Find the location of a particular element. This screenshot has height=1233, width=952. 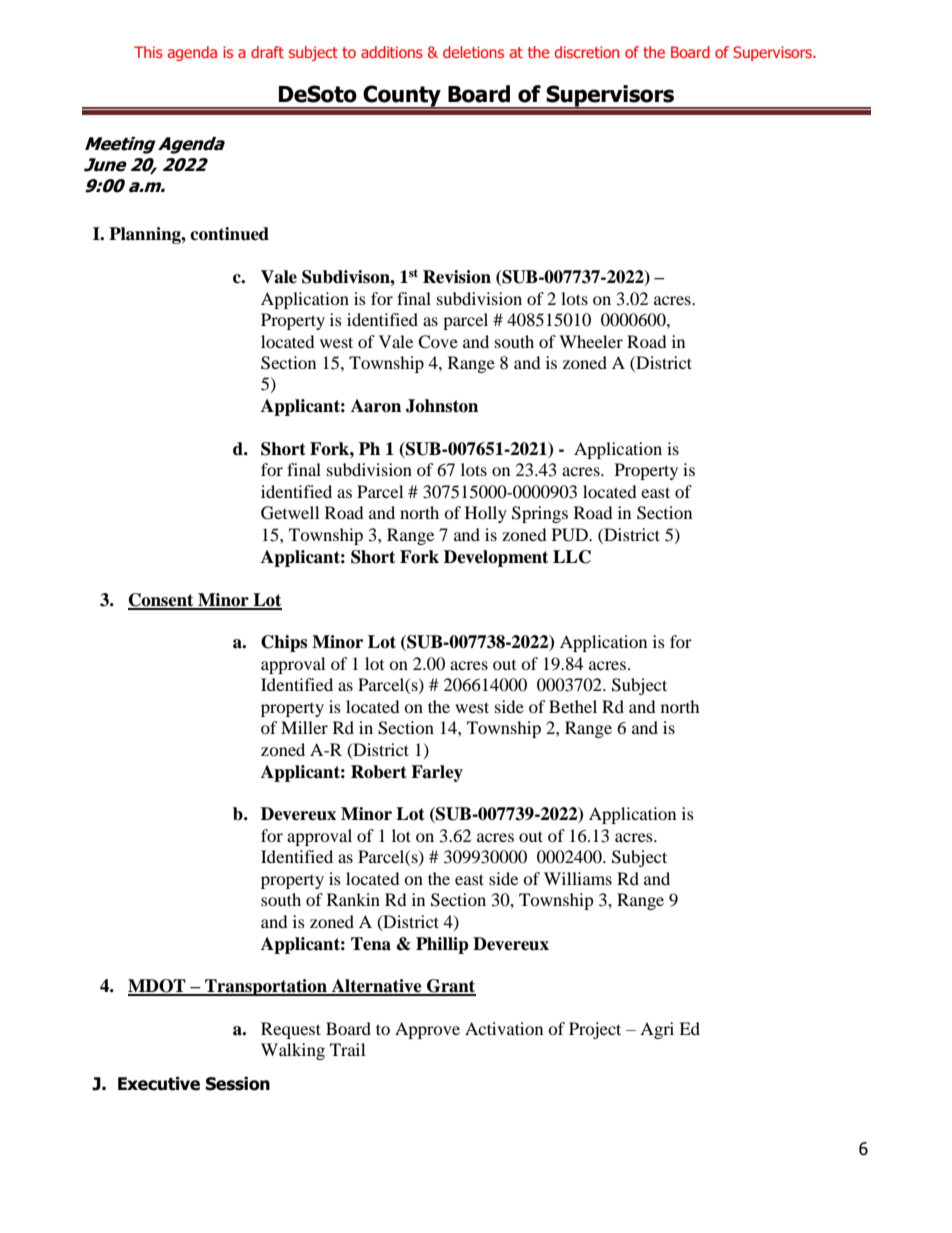

Session is located at coordinates (238, 1084).
